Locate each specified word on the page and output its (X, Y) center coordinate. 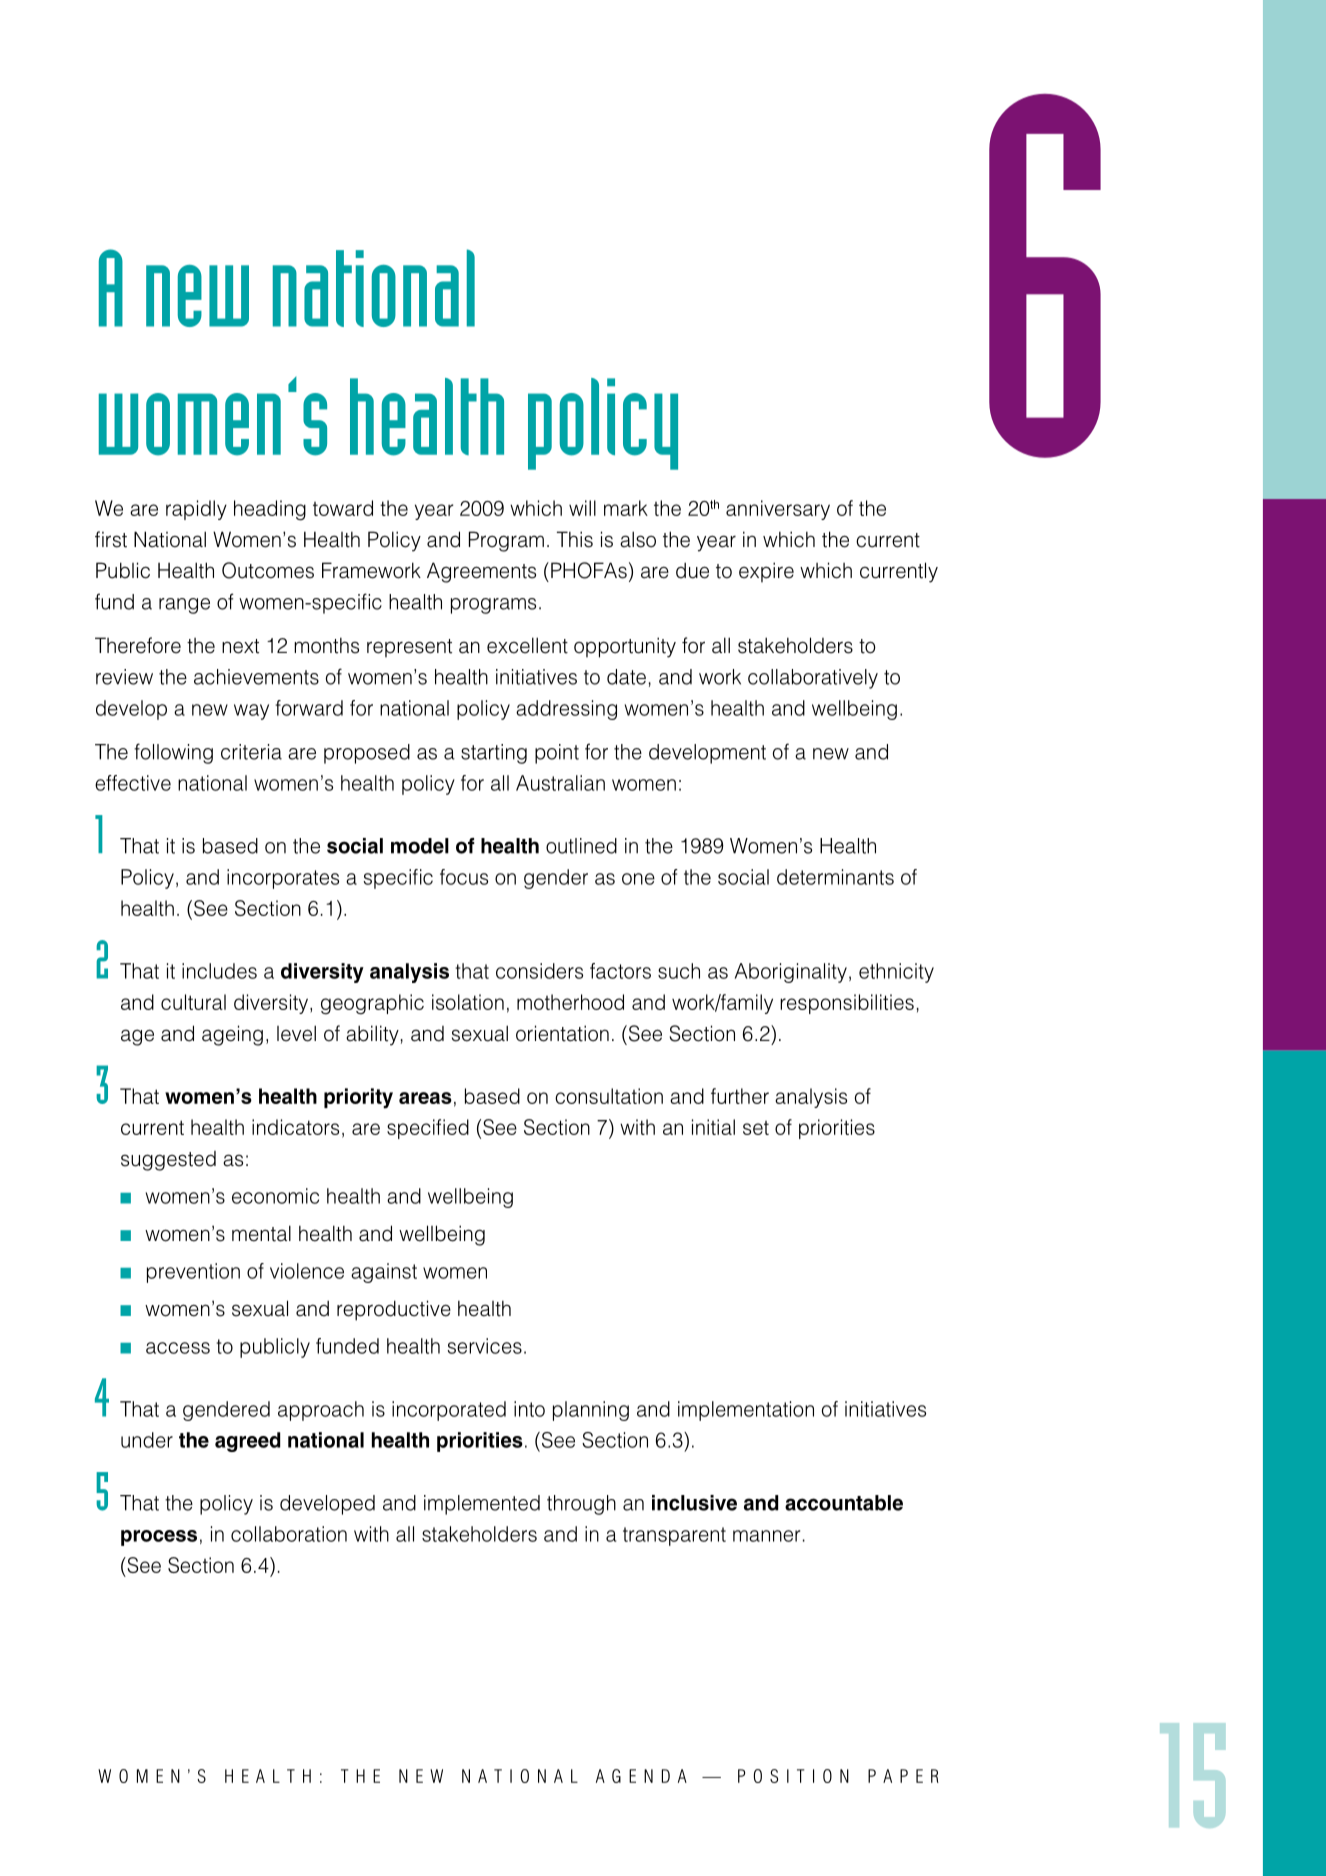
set (756, 1128)
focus (464, 877)
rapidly (196, 510)
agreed (247, 1442)
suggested (168, 1161)
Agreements (481, 572)
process (159, 1538)
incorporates (283, 879)
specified (428, 1129)
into (529, 1409)
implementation (746, 1411)
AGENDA (641, 1776)
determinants (835, 877)
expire (766, 572)
